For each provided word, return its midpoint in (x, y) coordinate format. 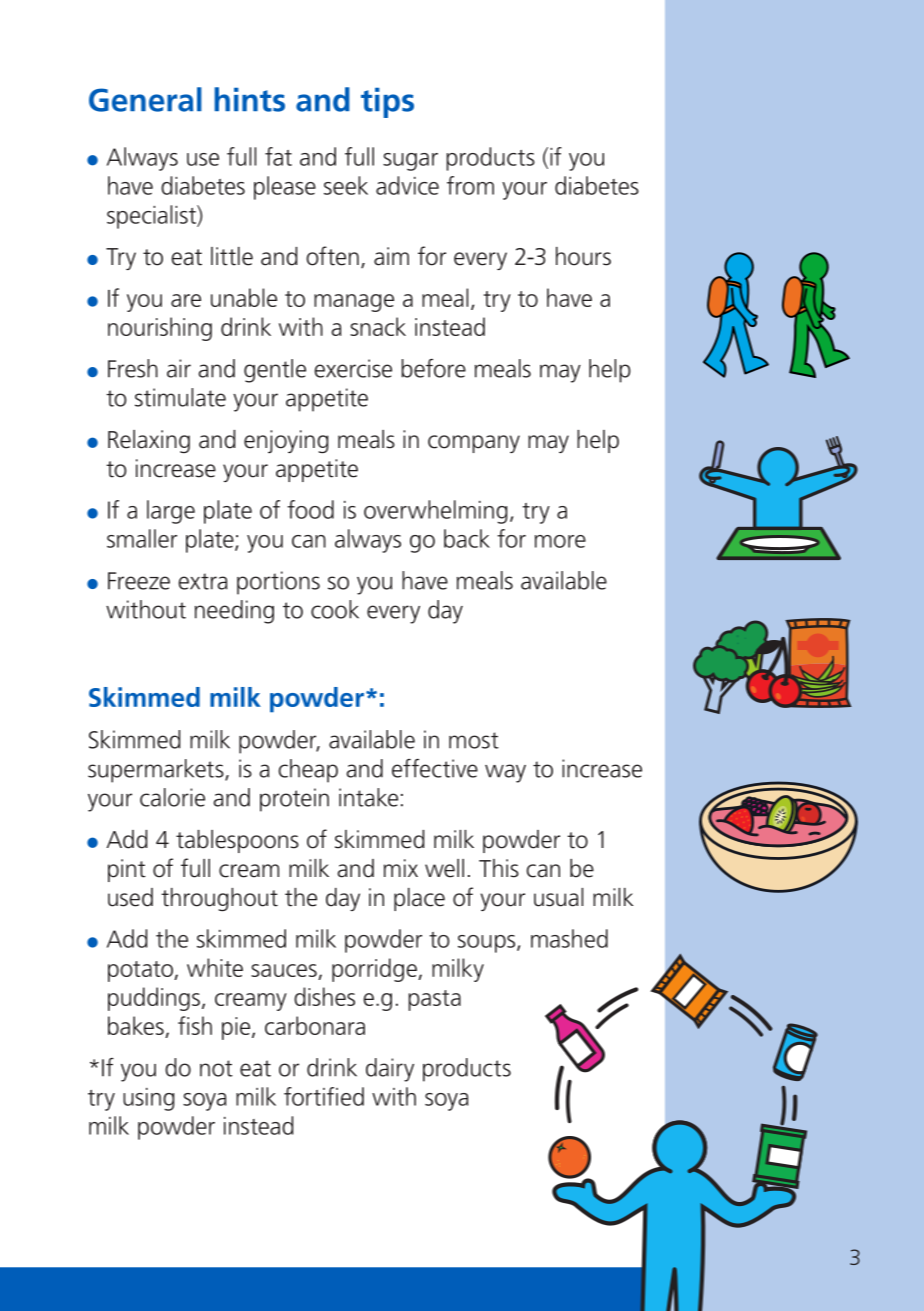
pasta (434, 1000)
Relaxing (149, 441)
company (474, 444)
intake (368, 797)
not (216, 1068)
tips (387, 103)
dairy (390, 1070)
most (474, 740)
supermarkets (157, 771)
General (145, 99)
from (470, 185)
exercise (353, 368)
